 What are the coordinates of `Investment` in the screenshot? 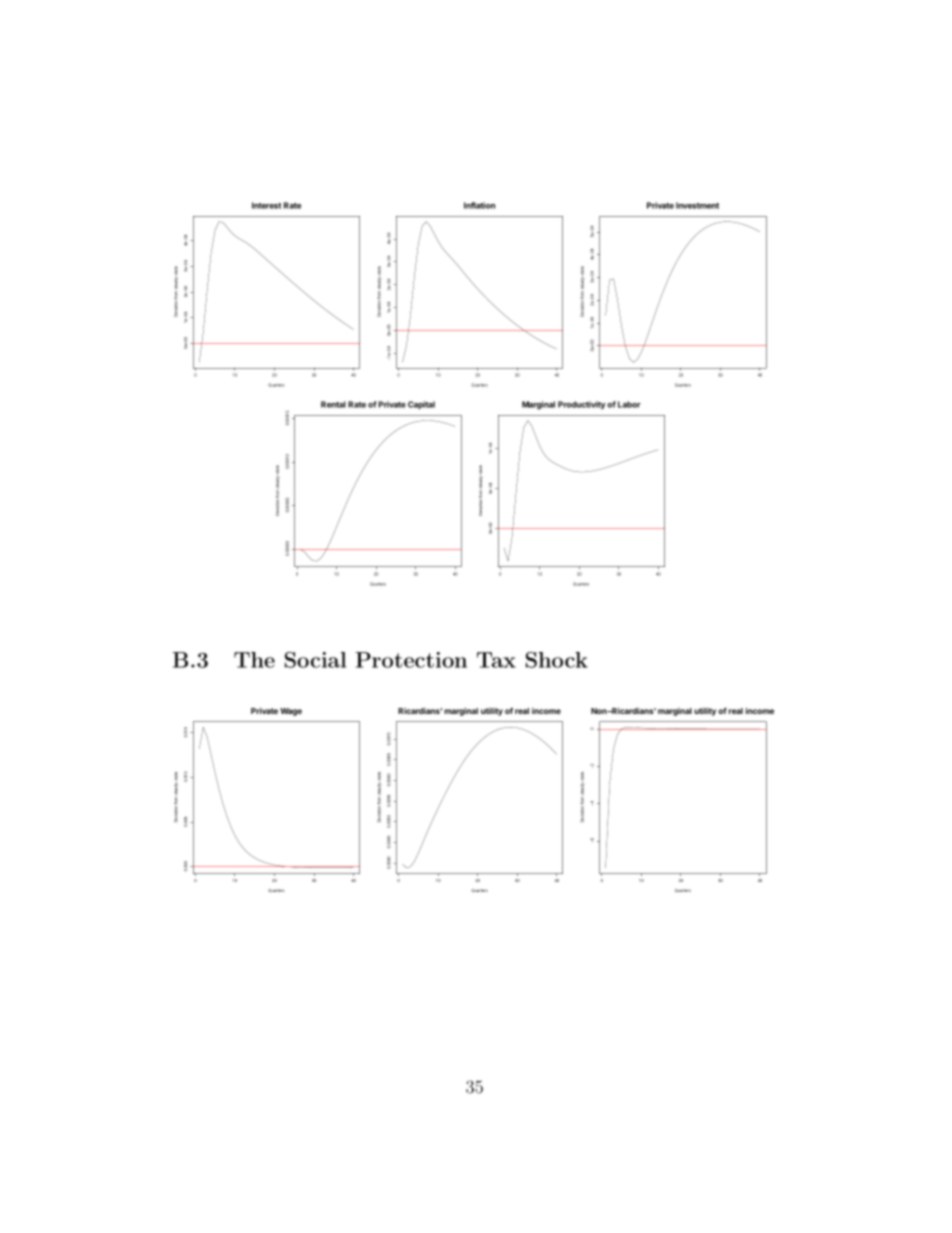 It's located at (697, 205).
